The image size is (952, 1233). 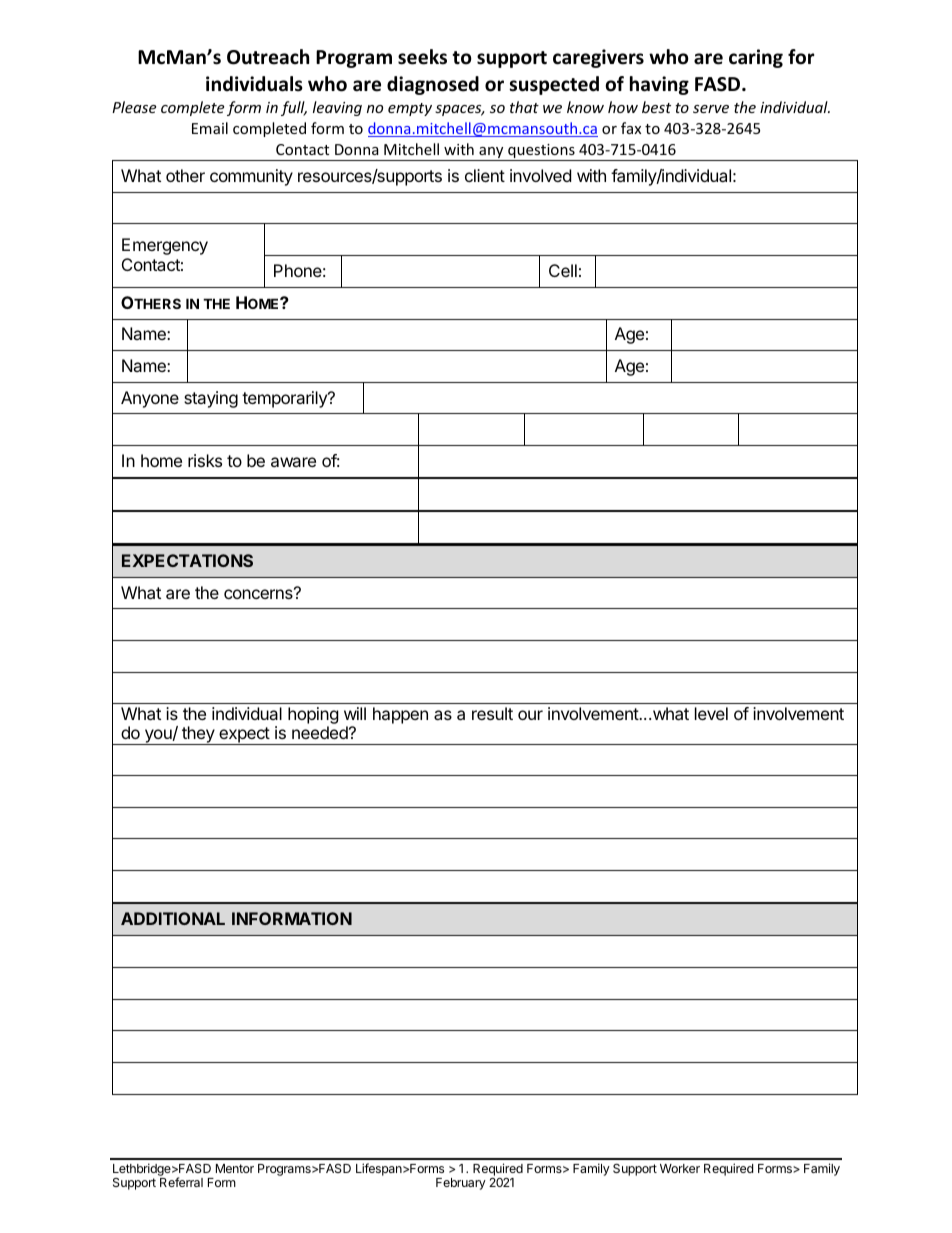 What do you see at coordinates (210, 128) in the document?
I see `Email` at bounding box center [210, 128].
